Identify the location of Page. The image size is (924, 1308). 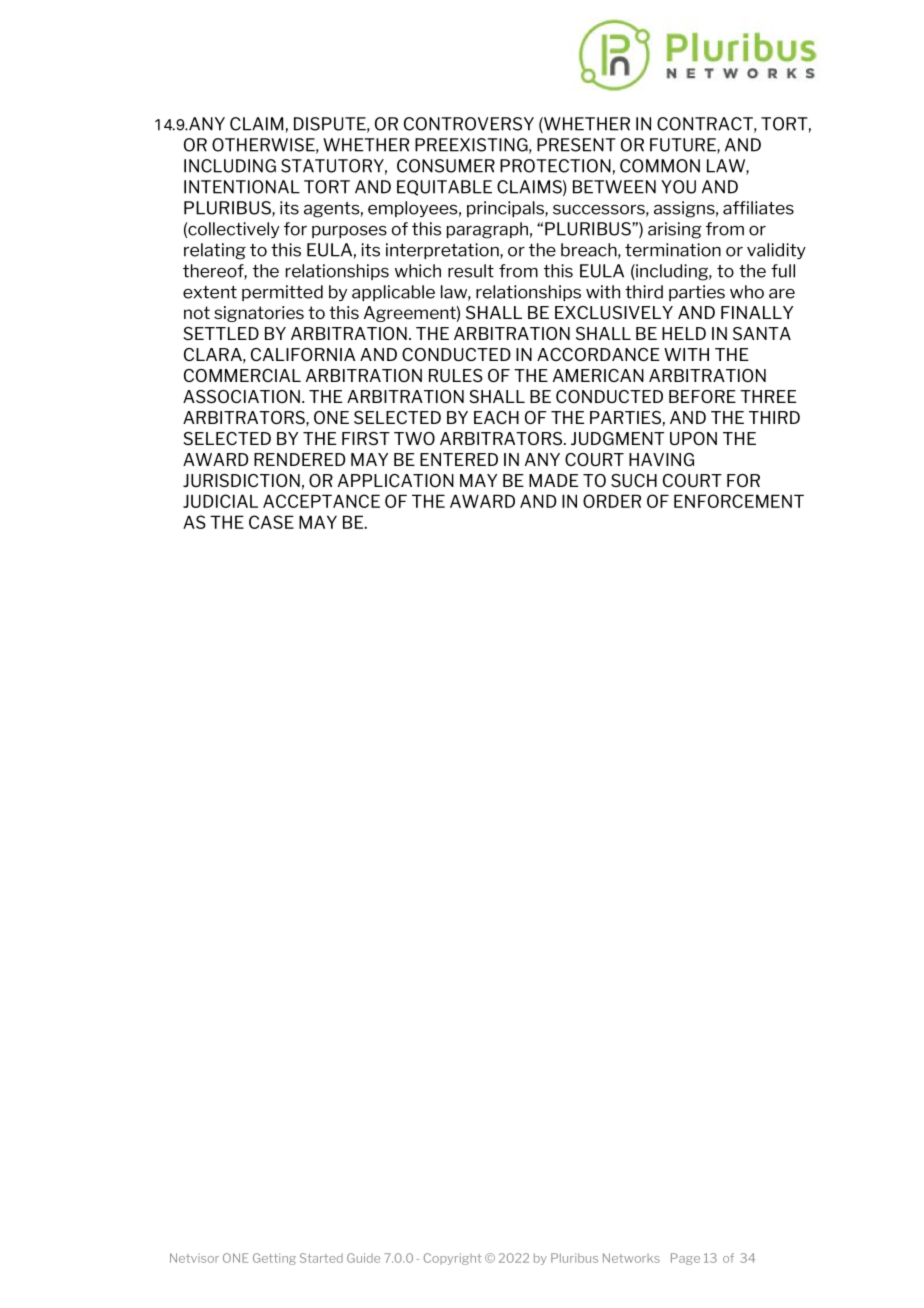
(685, 1259).
